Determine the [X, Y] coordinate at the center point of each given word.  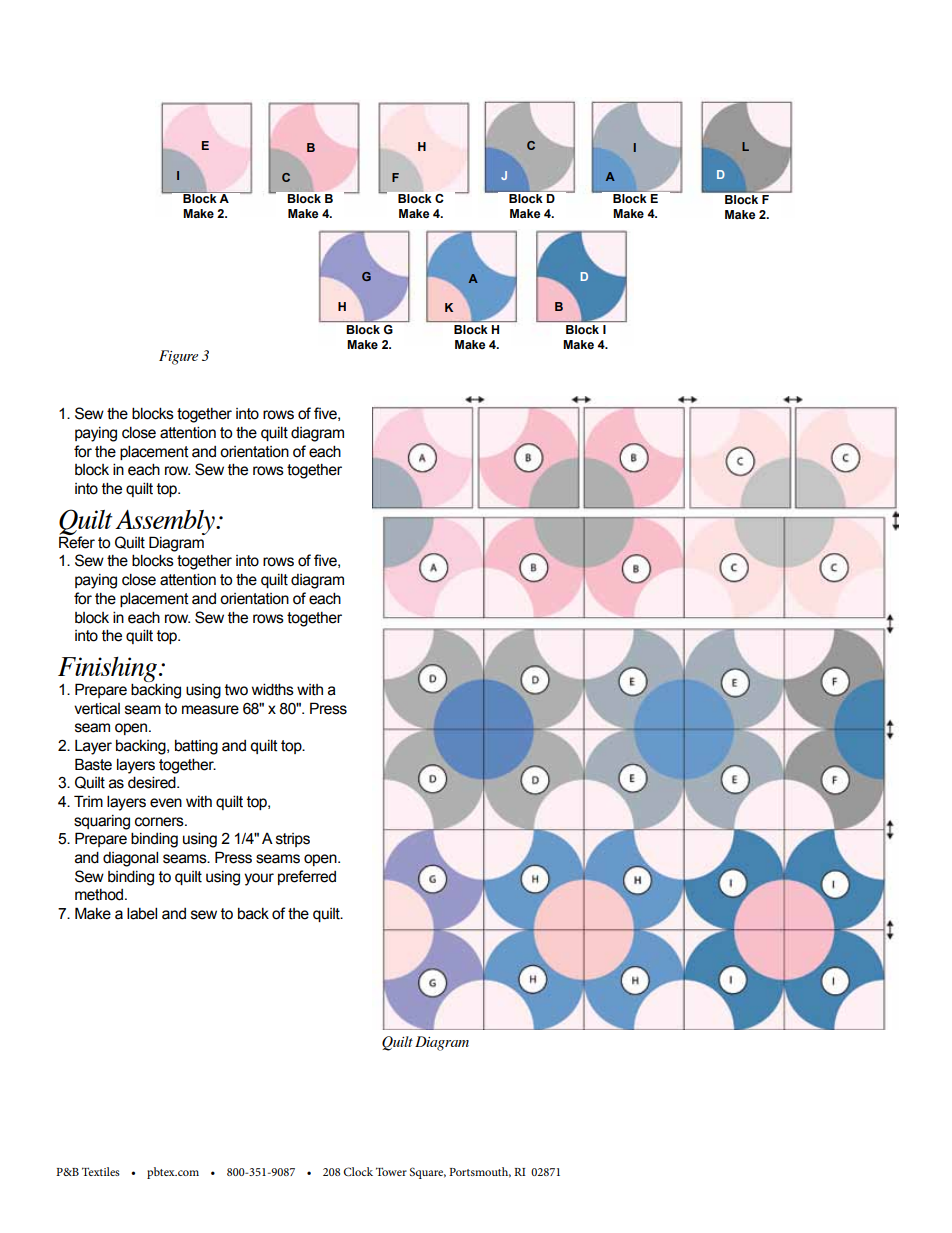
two [236, 690]
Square [428, 1173]
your [259, 879]
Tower [391, 1171]
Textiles [101, 1171]
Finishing [107, 670]
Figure [178, 357]
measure [210, 710]
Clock [358, 1171]
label [142, 913]
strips [293, 840]
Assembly [166, 523]
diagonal [130, 859]
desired [153, 782]
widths [273, 689]
